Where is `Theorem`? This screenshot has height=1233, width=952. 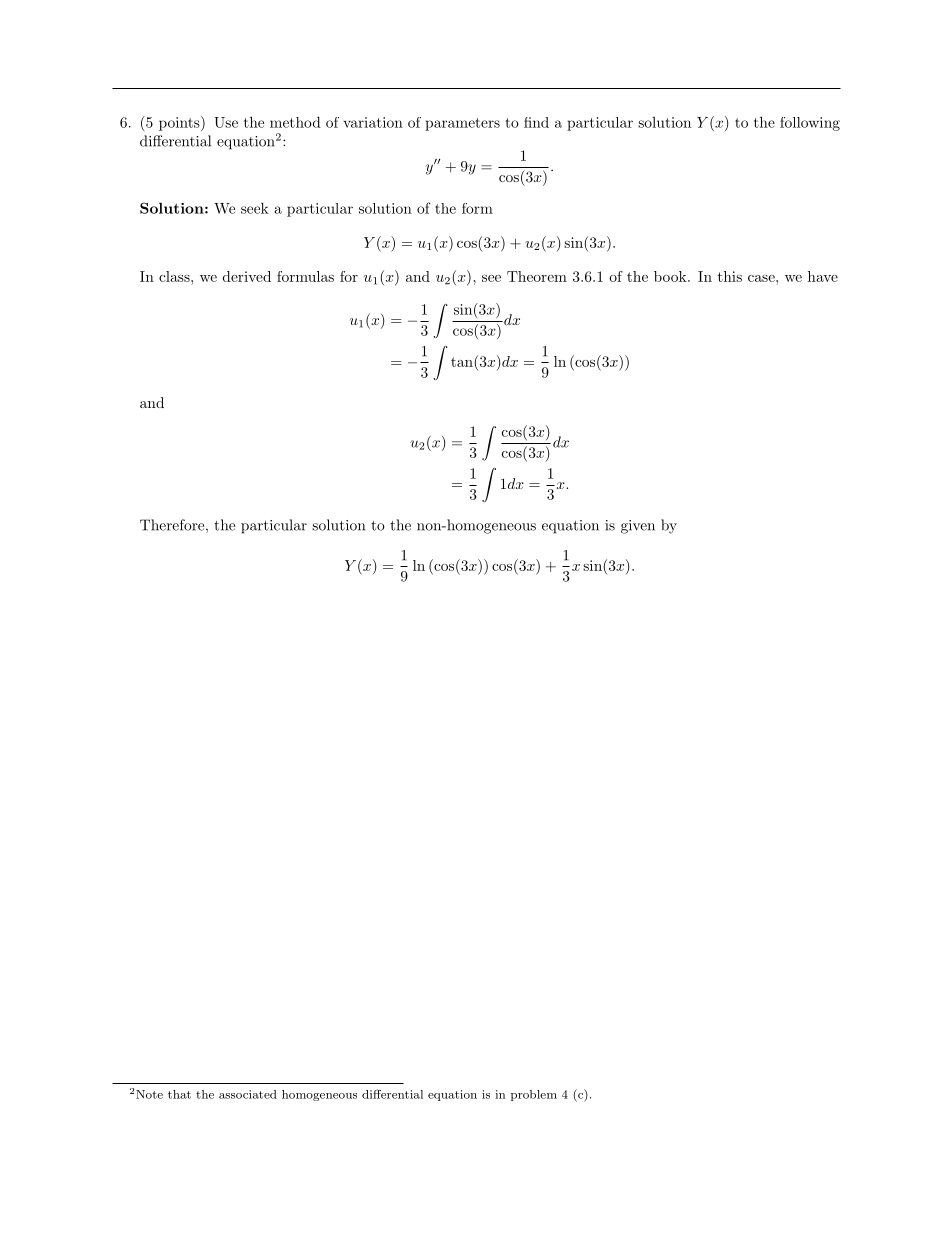
Theorem is located at coordinates (537, 276).
